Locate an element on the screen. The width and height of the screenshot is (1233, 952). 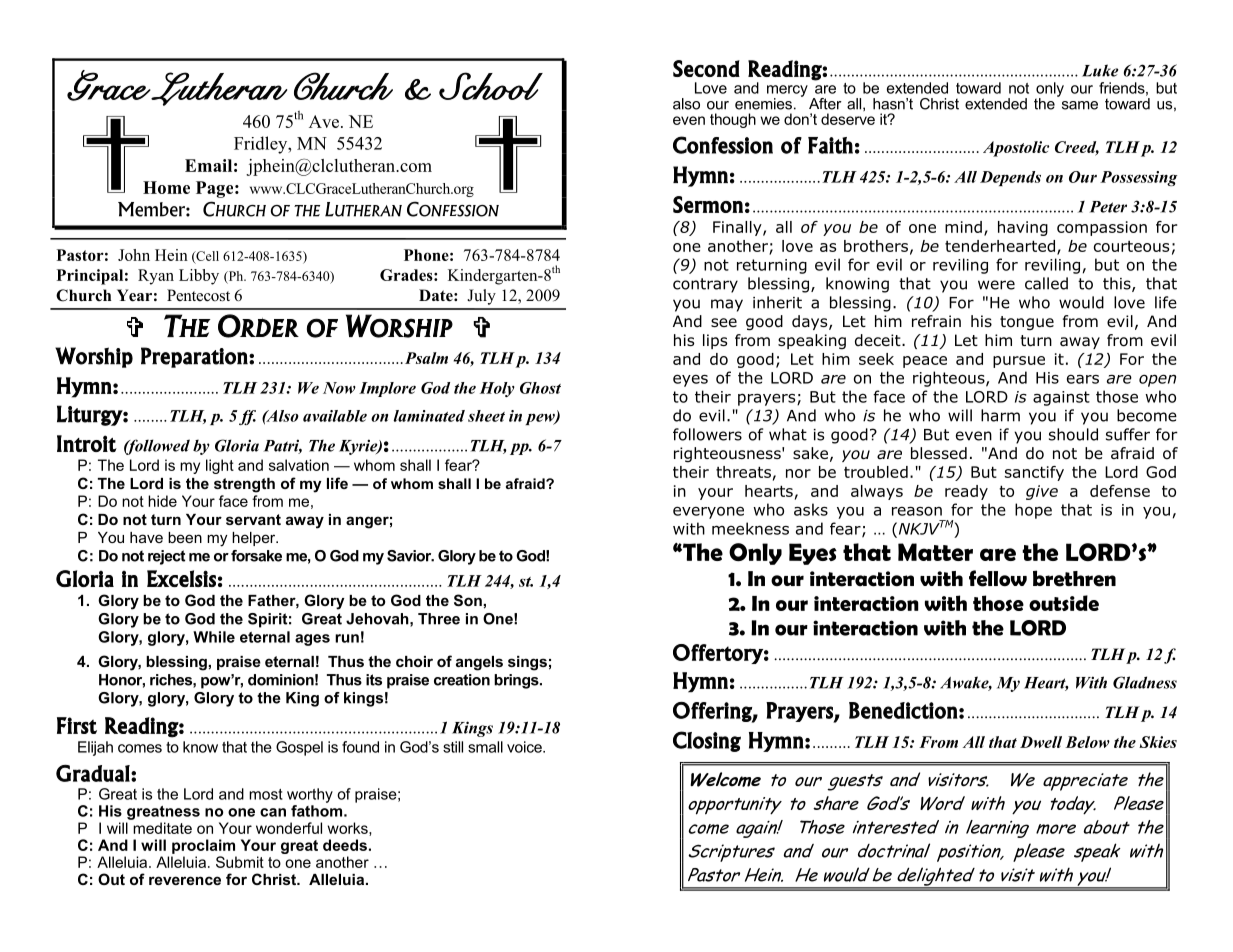
outside is located at coordinates (1064, 603).
